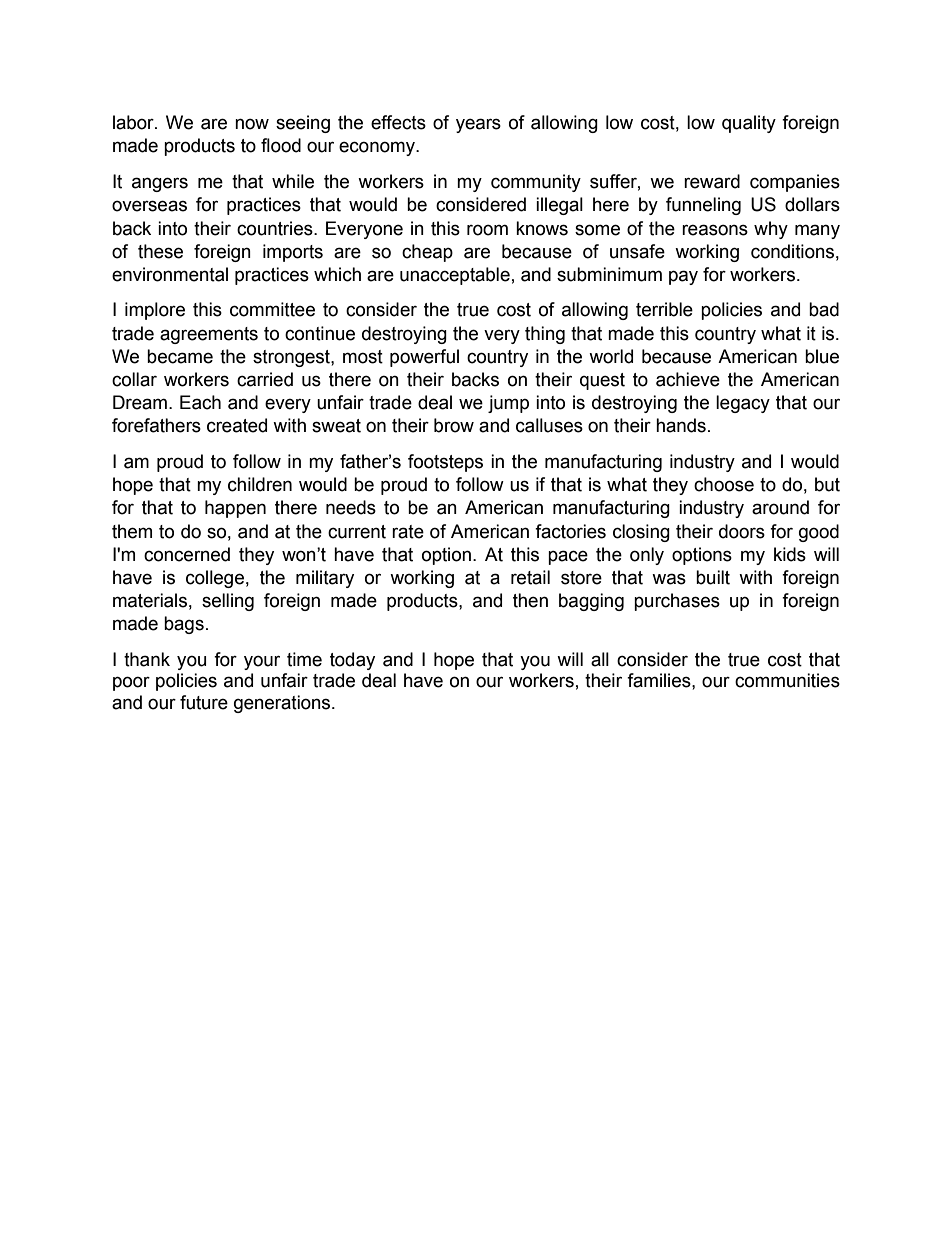  What do you see at coordinates (742, 531) in the screenshot?
I see `doors` at bounding box center [742, 531].
